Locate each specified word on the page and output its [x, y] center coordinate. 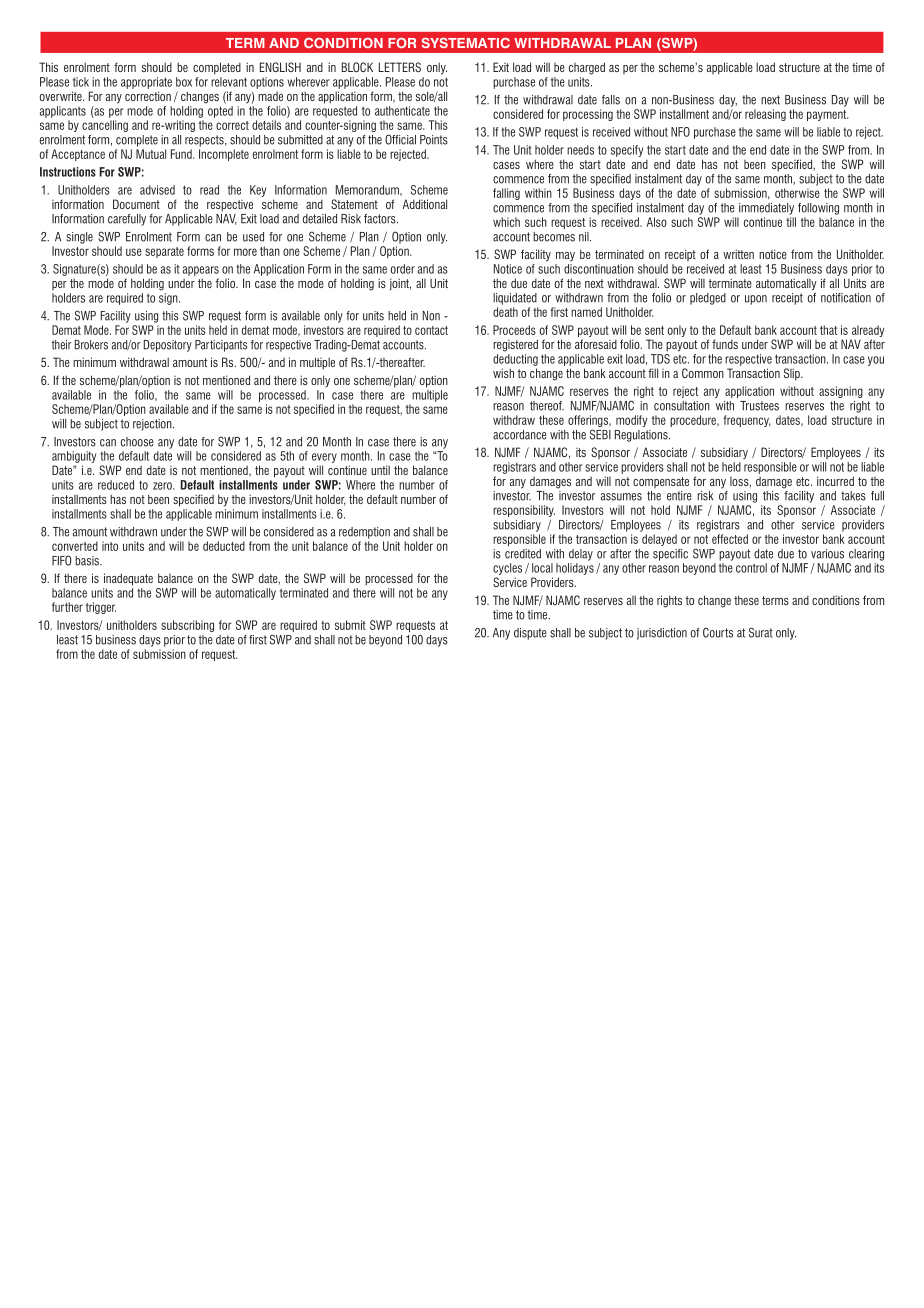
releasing [765, 115]
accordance [520, 435]
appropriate [146, 83]
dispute [530, 634]
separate [164, 252]
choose [137, 442]
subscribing [187, 626]
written [738, 254]
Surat [761, 632]
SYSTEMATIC [466, 43]
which [506, 222]
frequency [747, 421]
